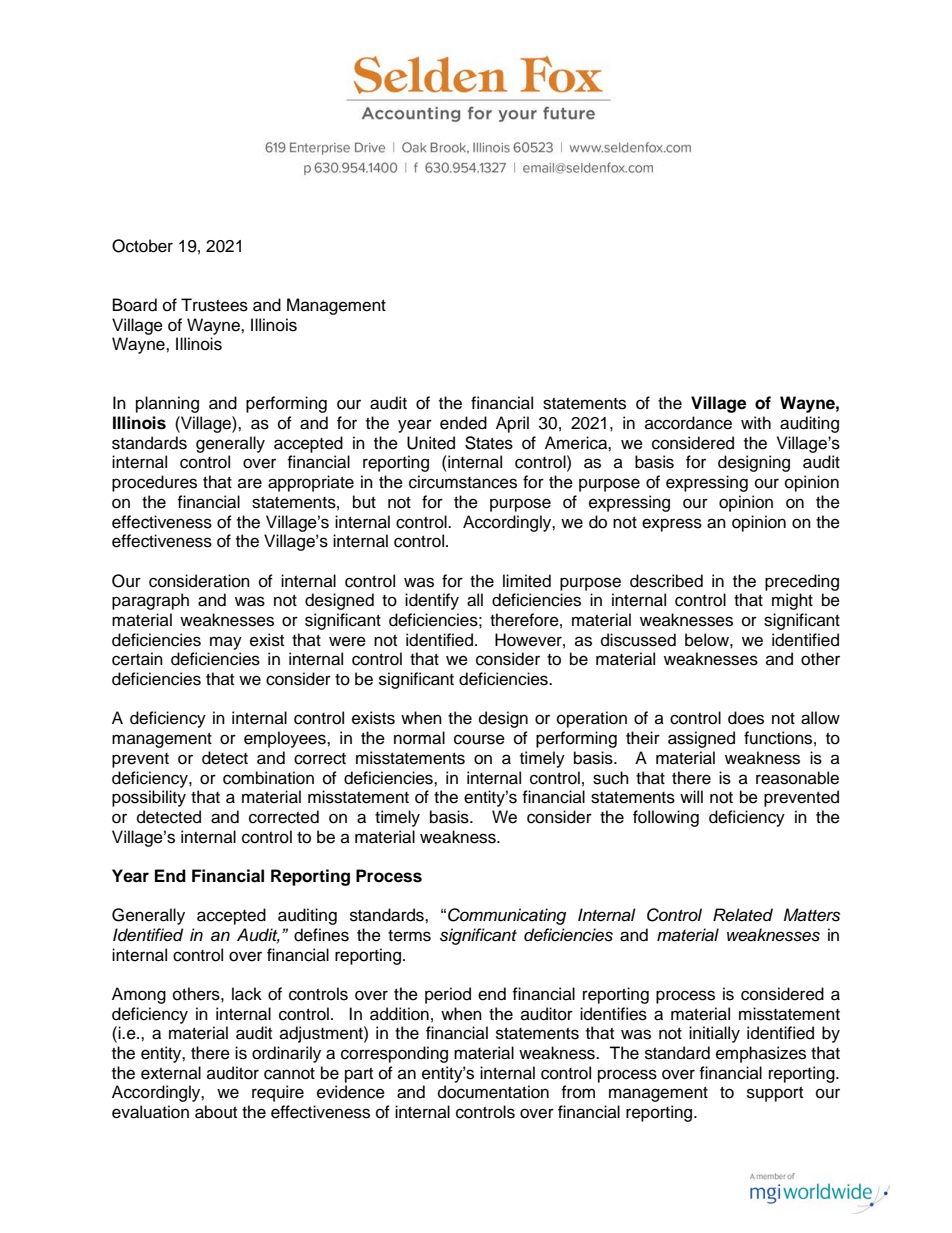 The width and height of the image is (952, 1233). Describe the element at coordinates (463, 423) in the image. I see `ended` at that location.
